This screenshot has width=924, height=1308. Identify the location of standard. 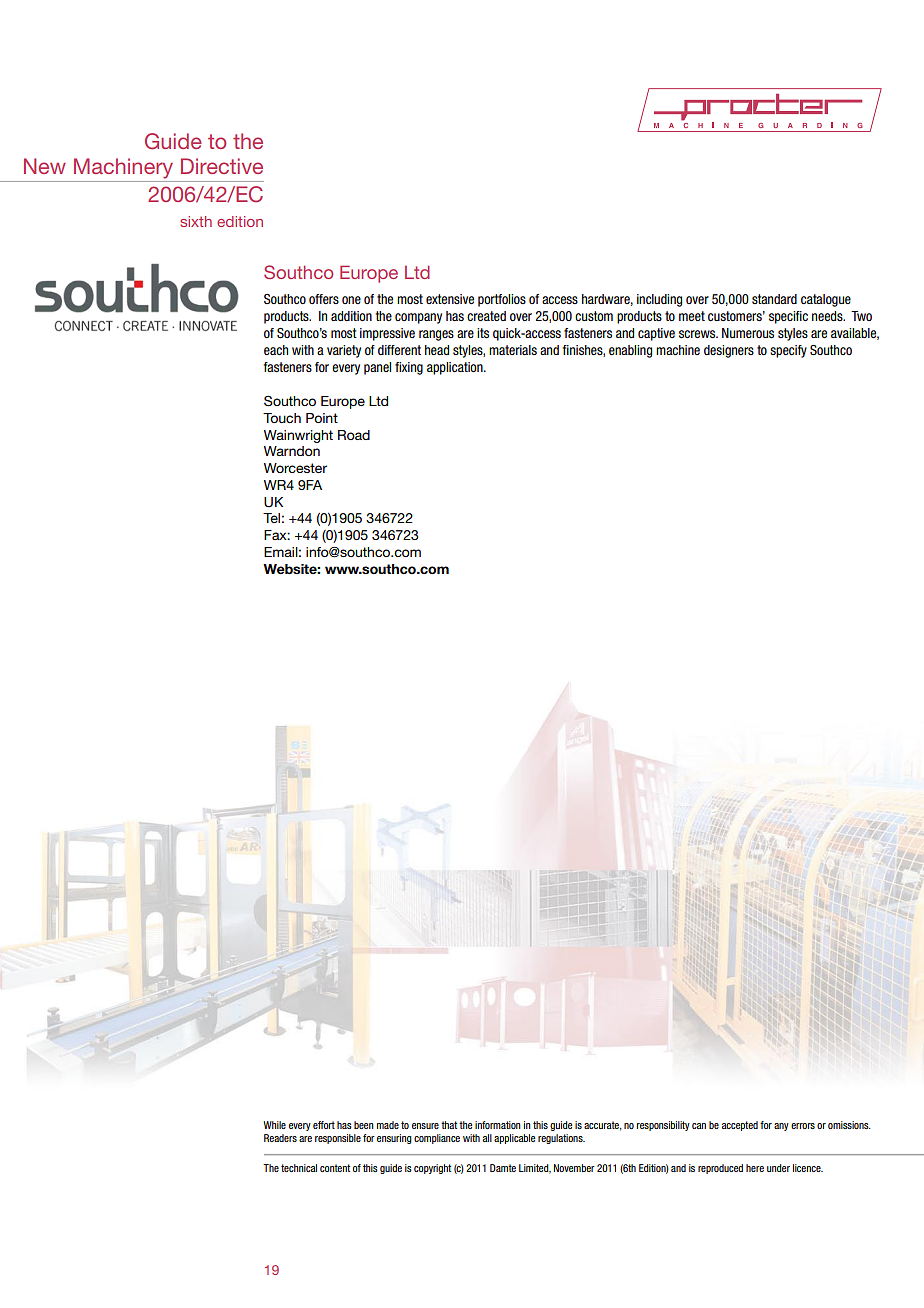
(774, 299).
